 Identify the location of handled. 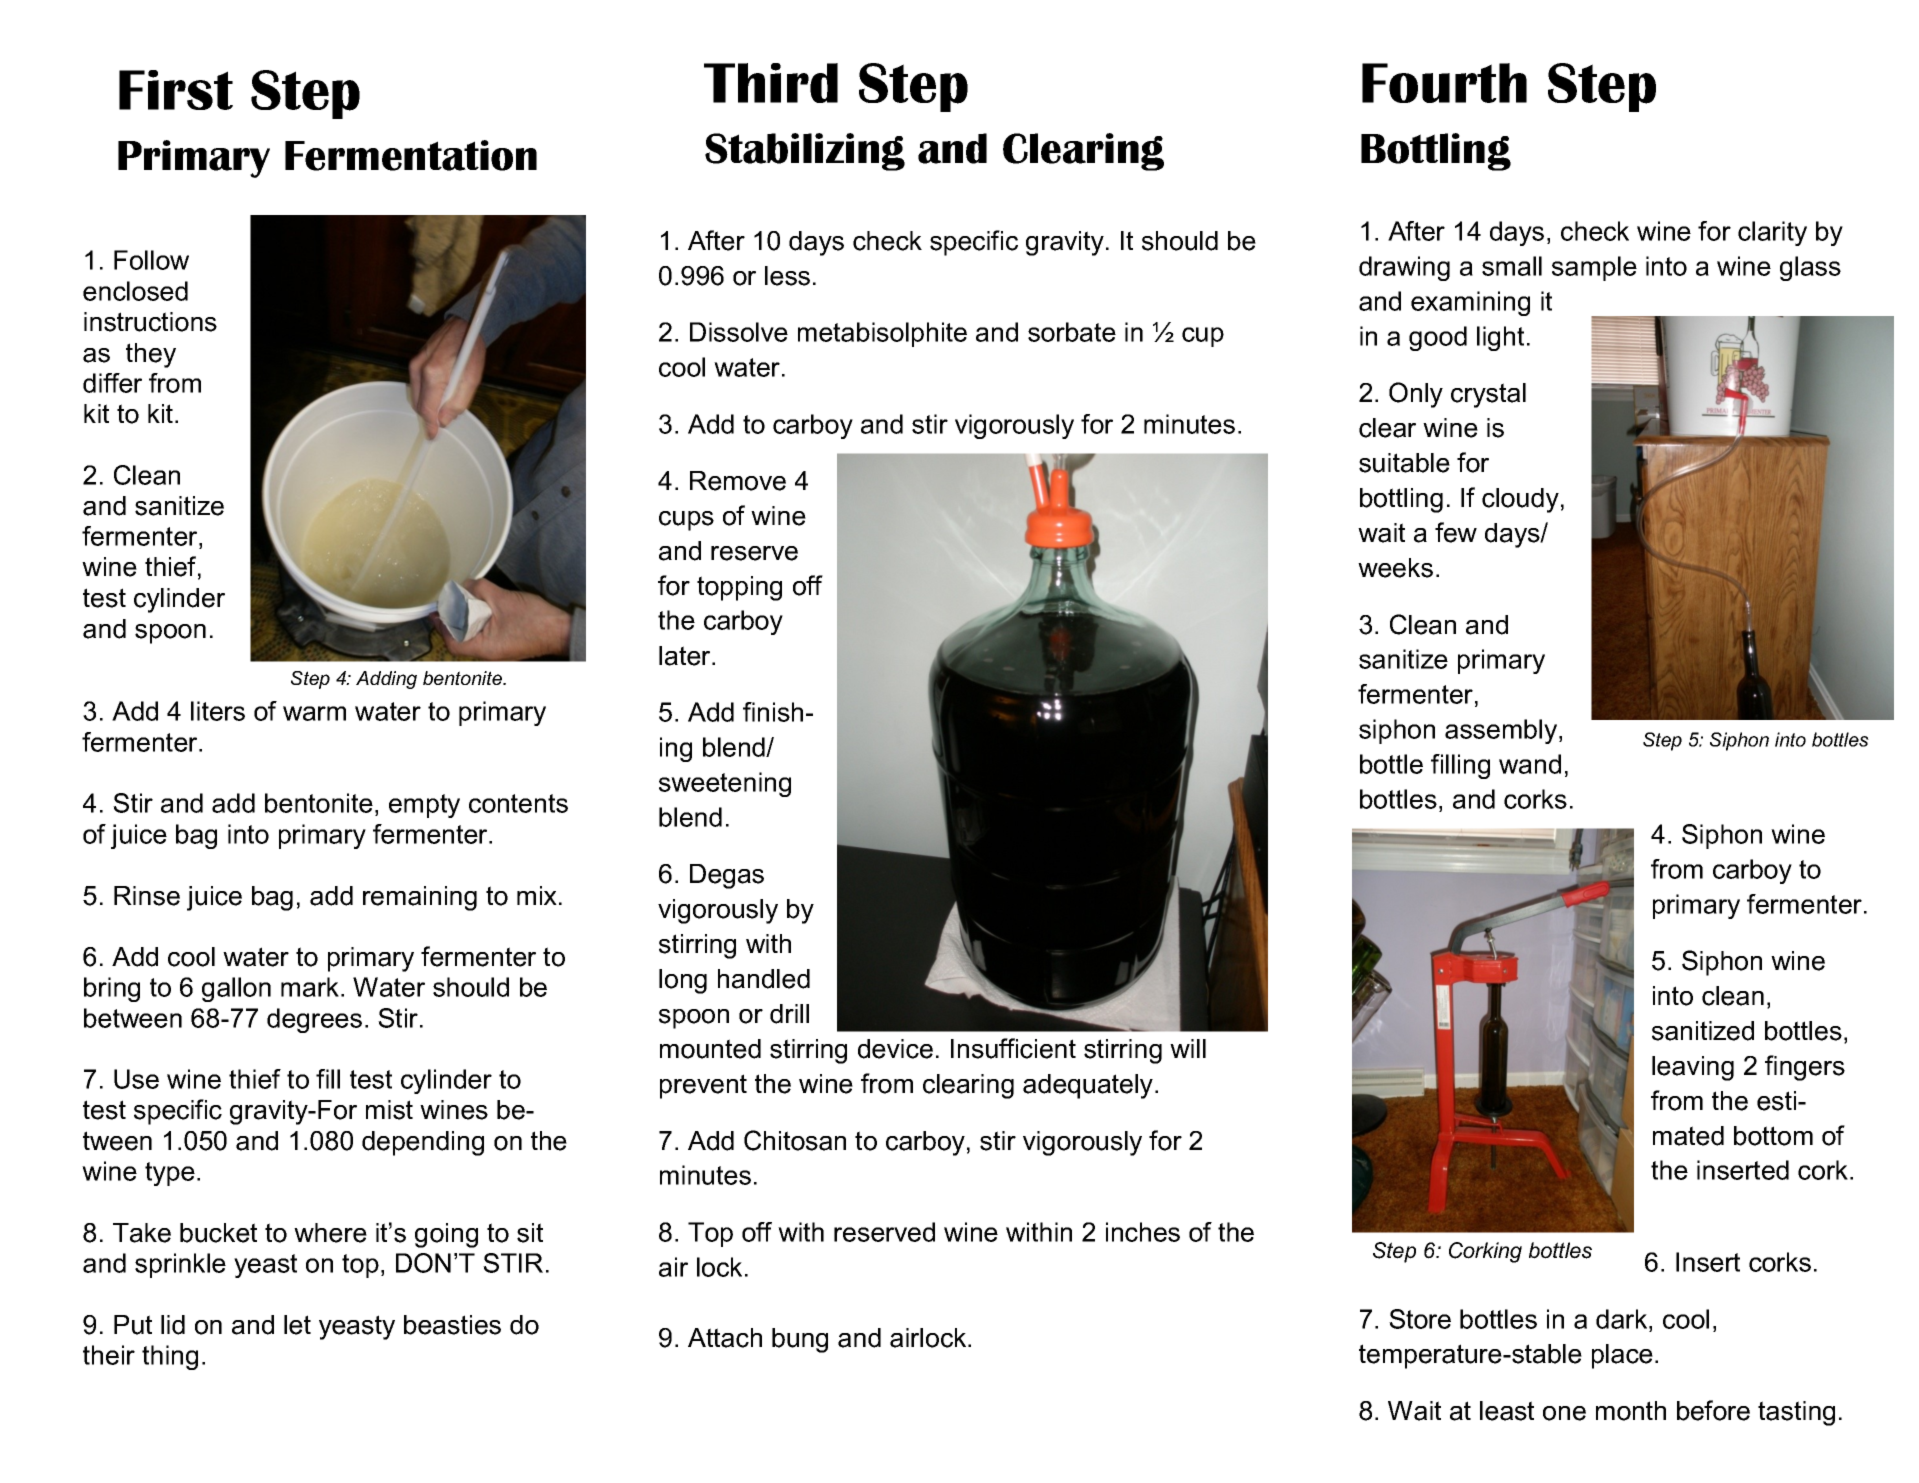
(764, 979).
